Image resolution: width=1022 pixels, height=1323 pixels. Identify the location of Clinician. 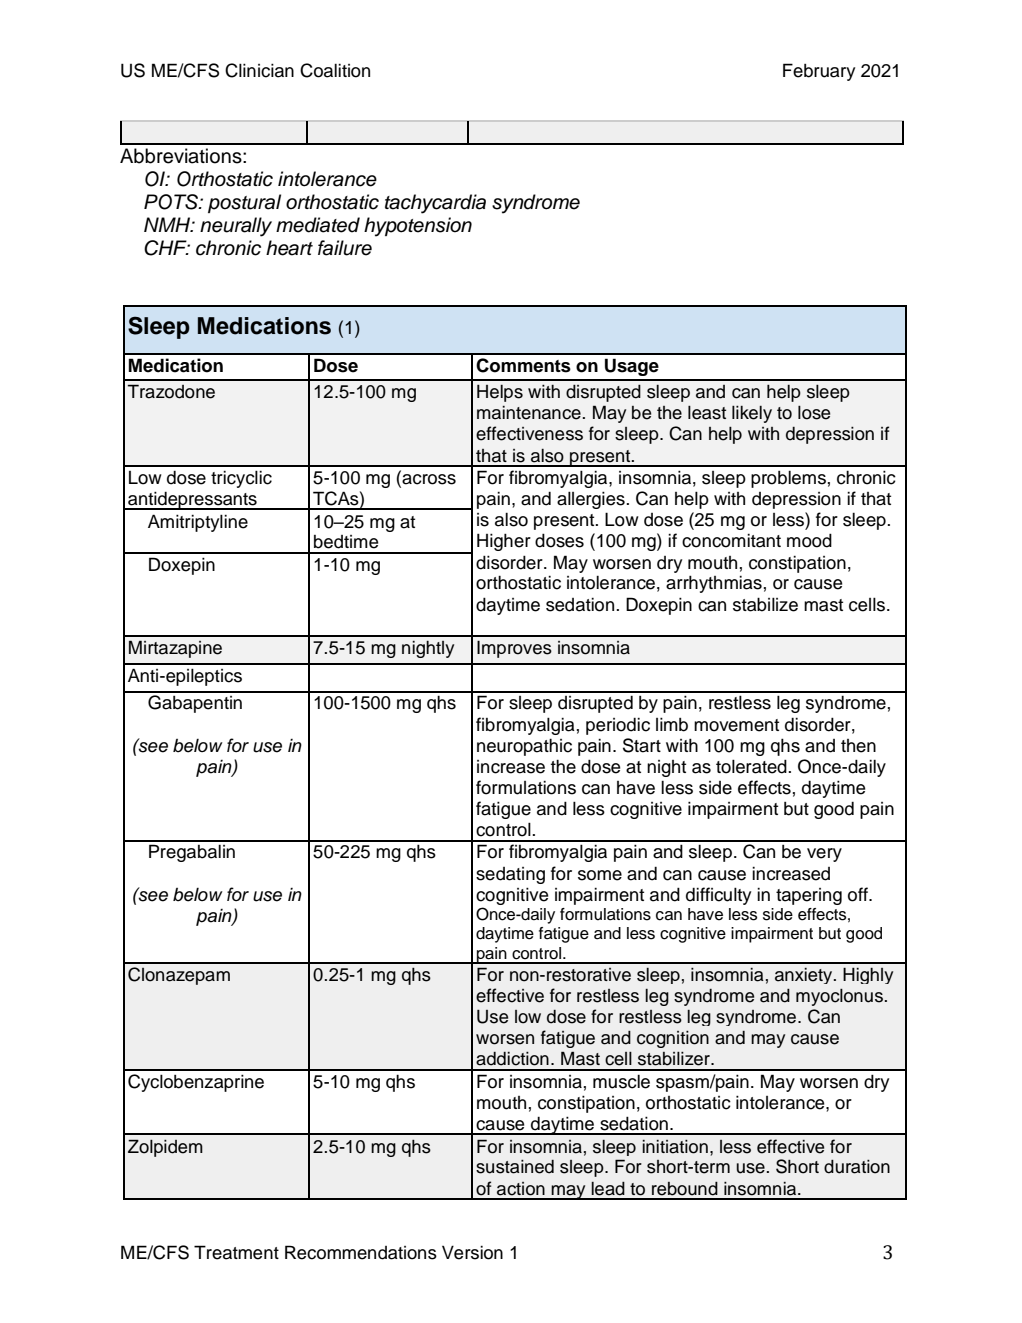
(259, 70).
